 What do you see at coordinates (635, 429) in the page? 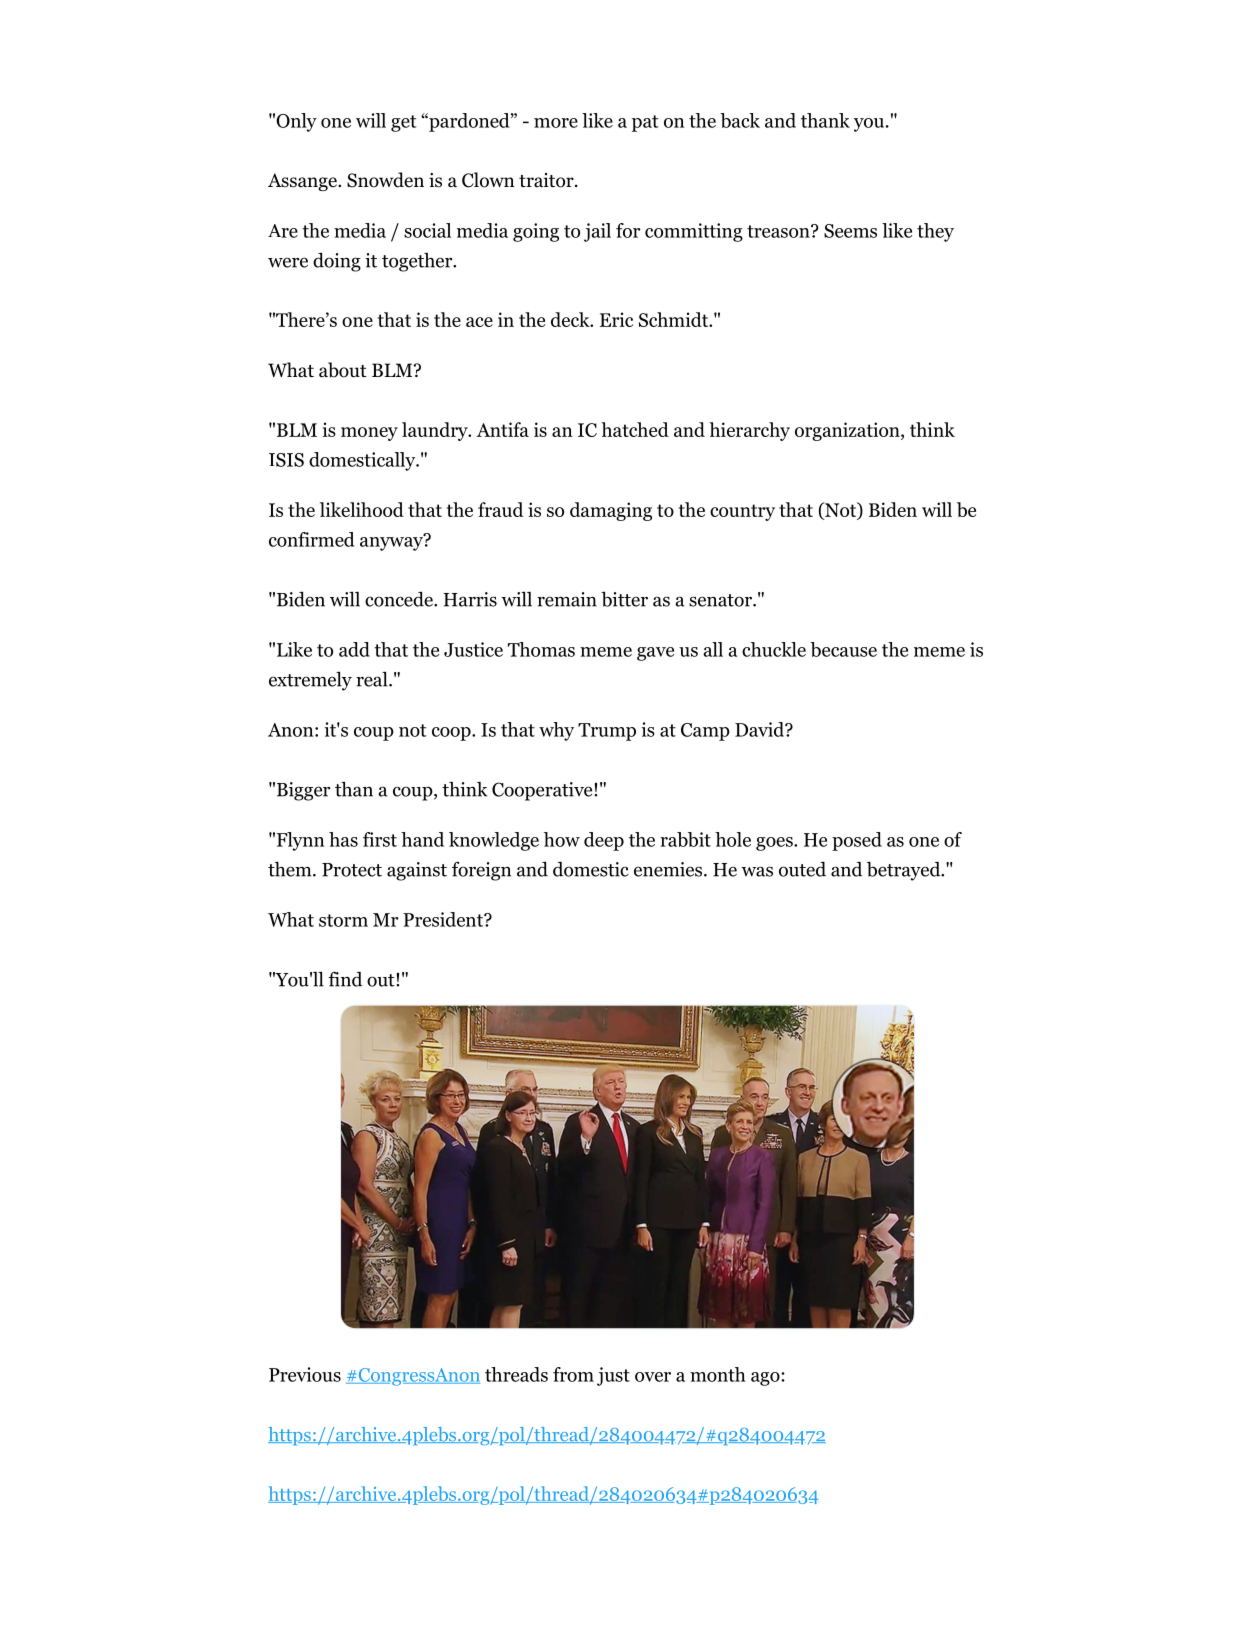
I see `hatched` at bounding box center [635, 429].
